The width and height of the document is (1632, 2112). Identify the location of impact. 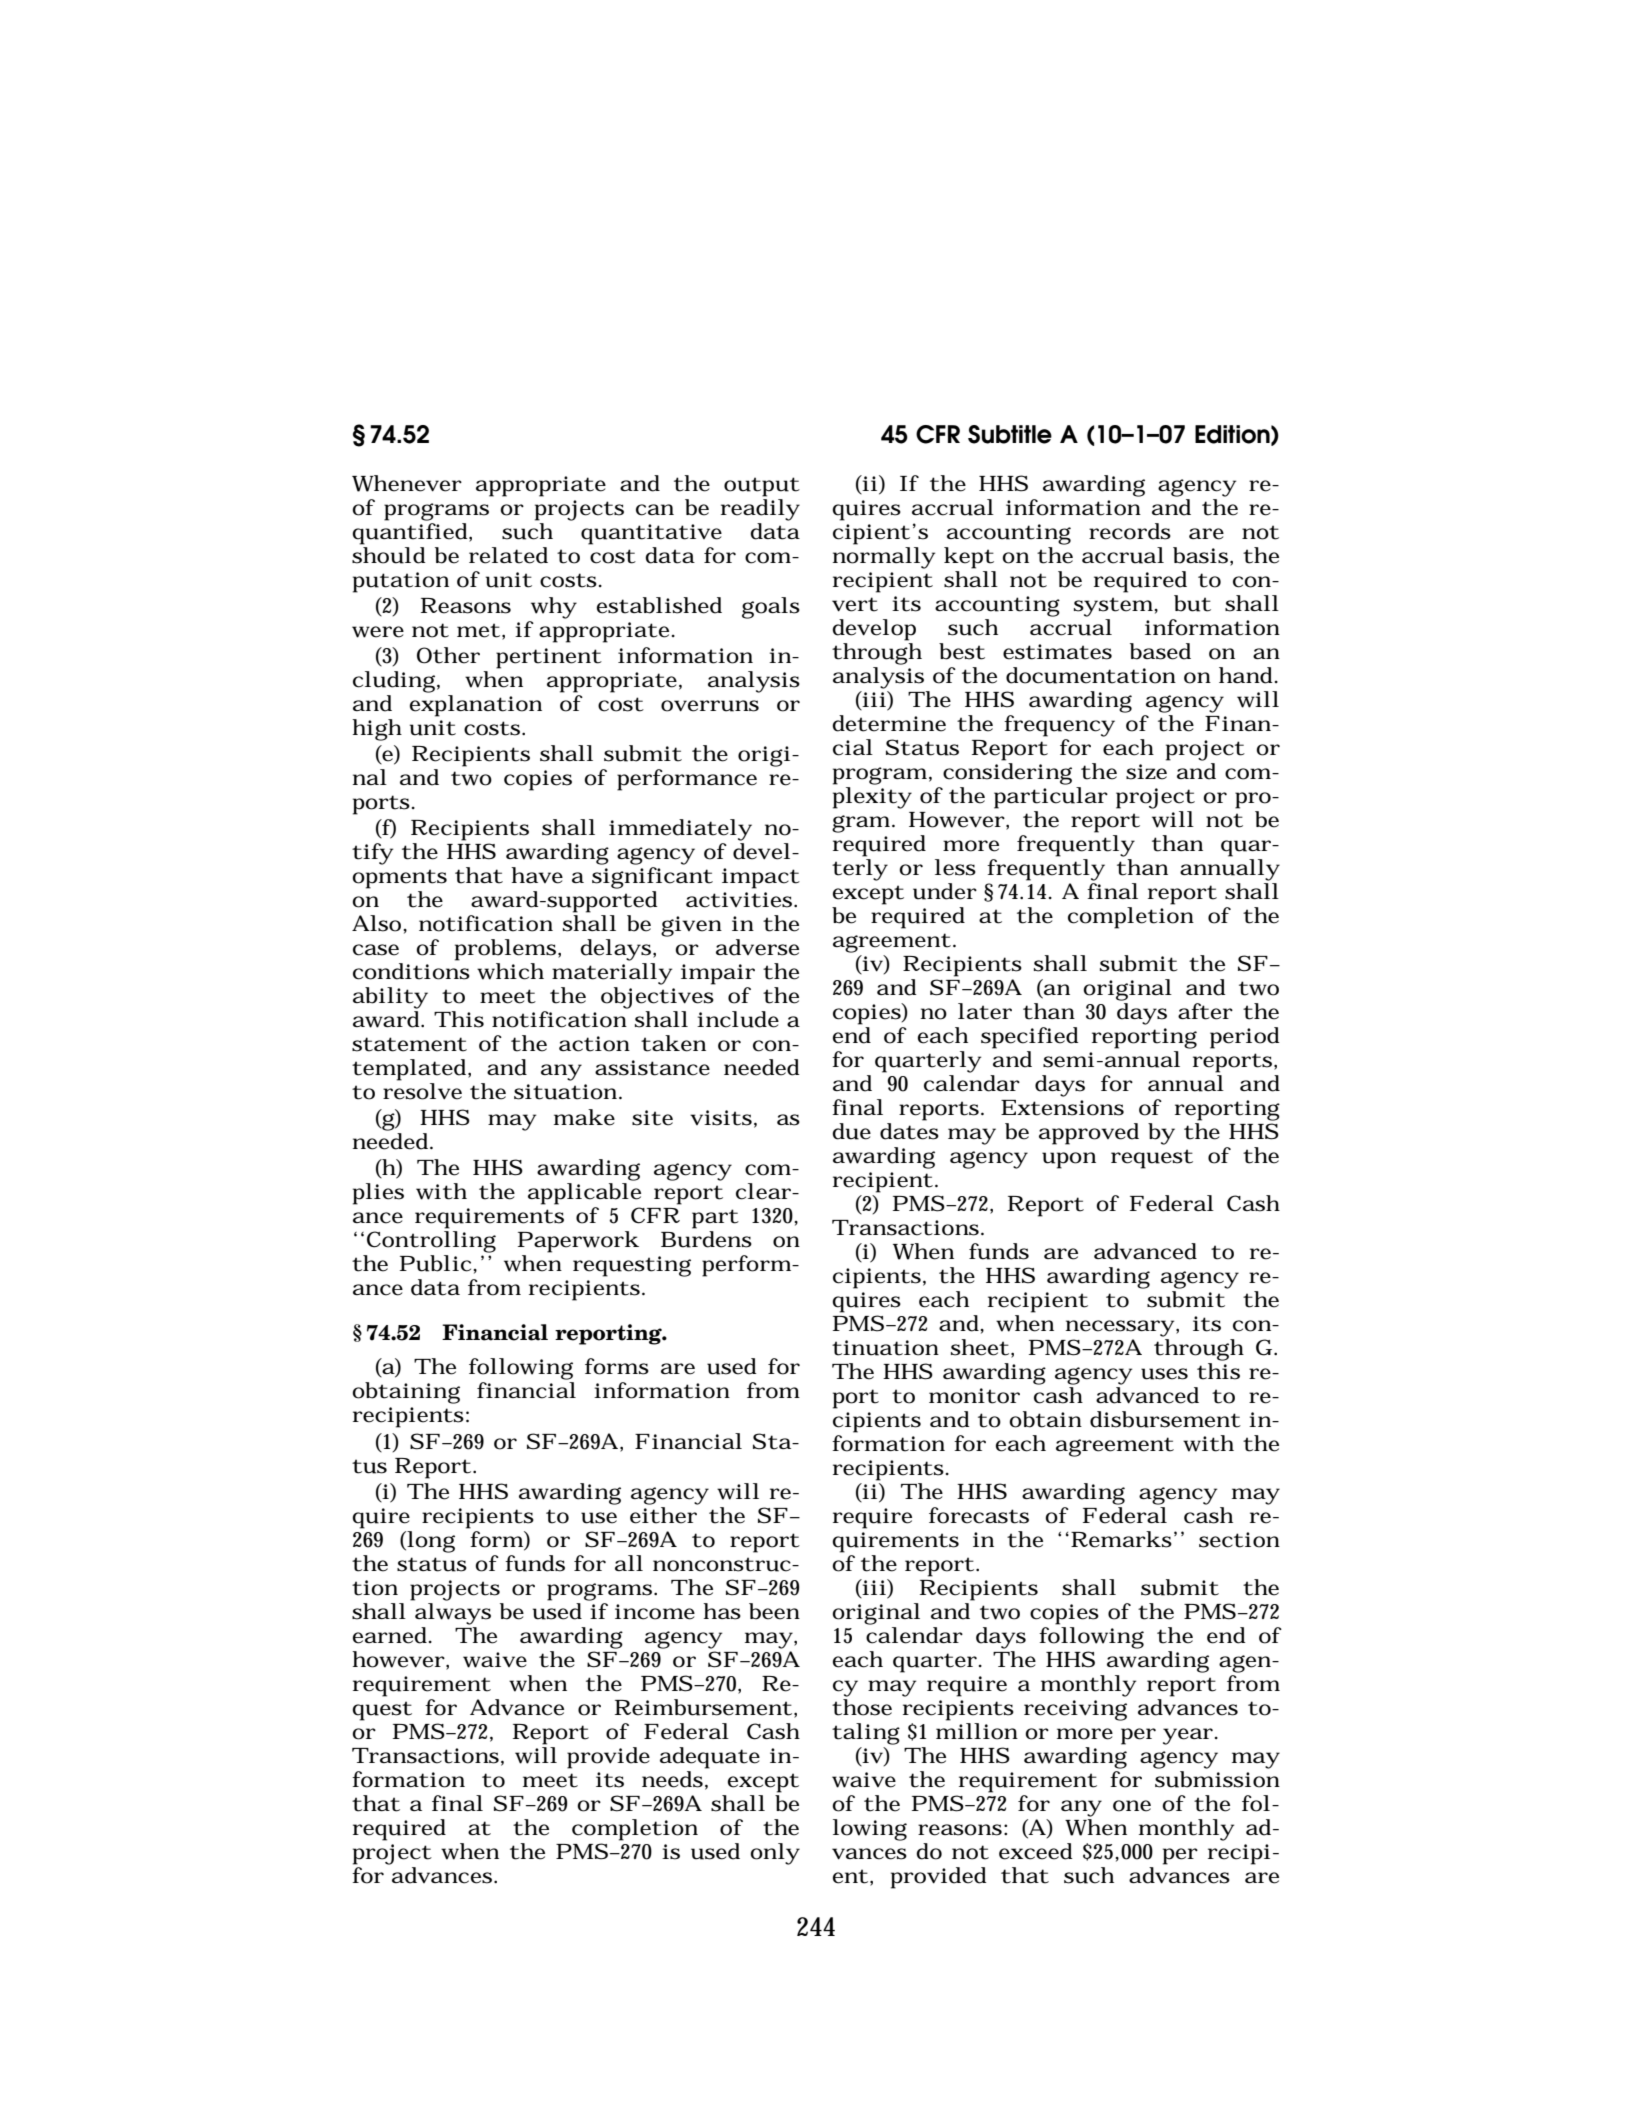
(761, 878).
